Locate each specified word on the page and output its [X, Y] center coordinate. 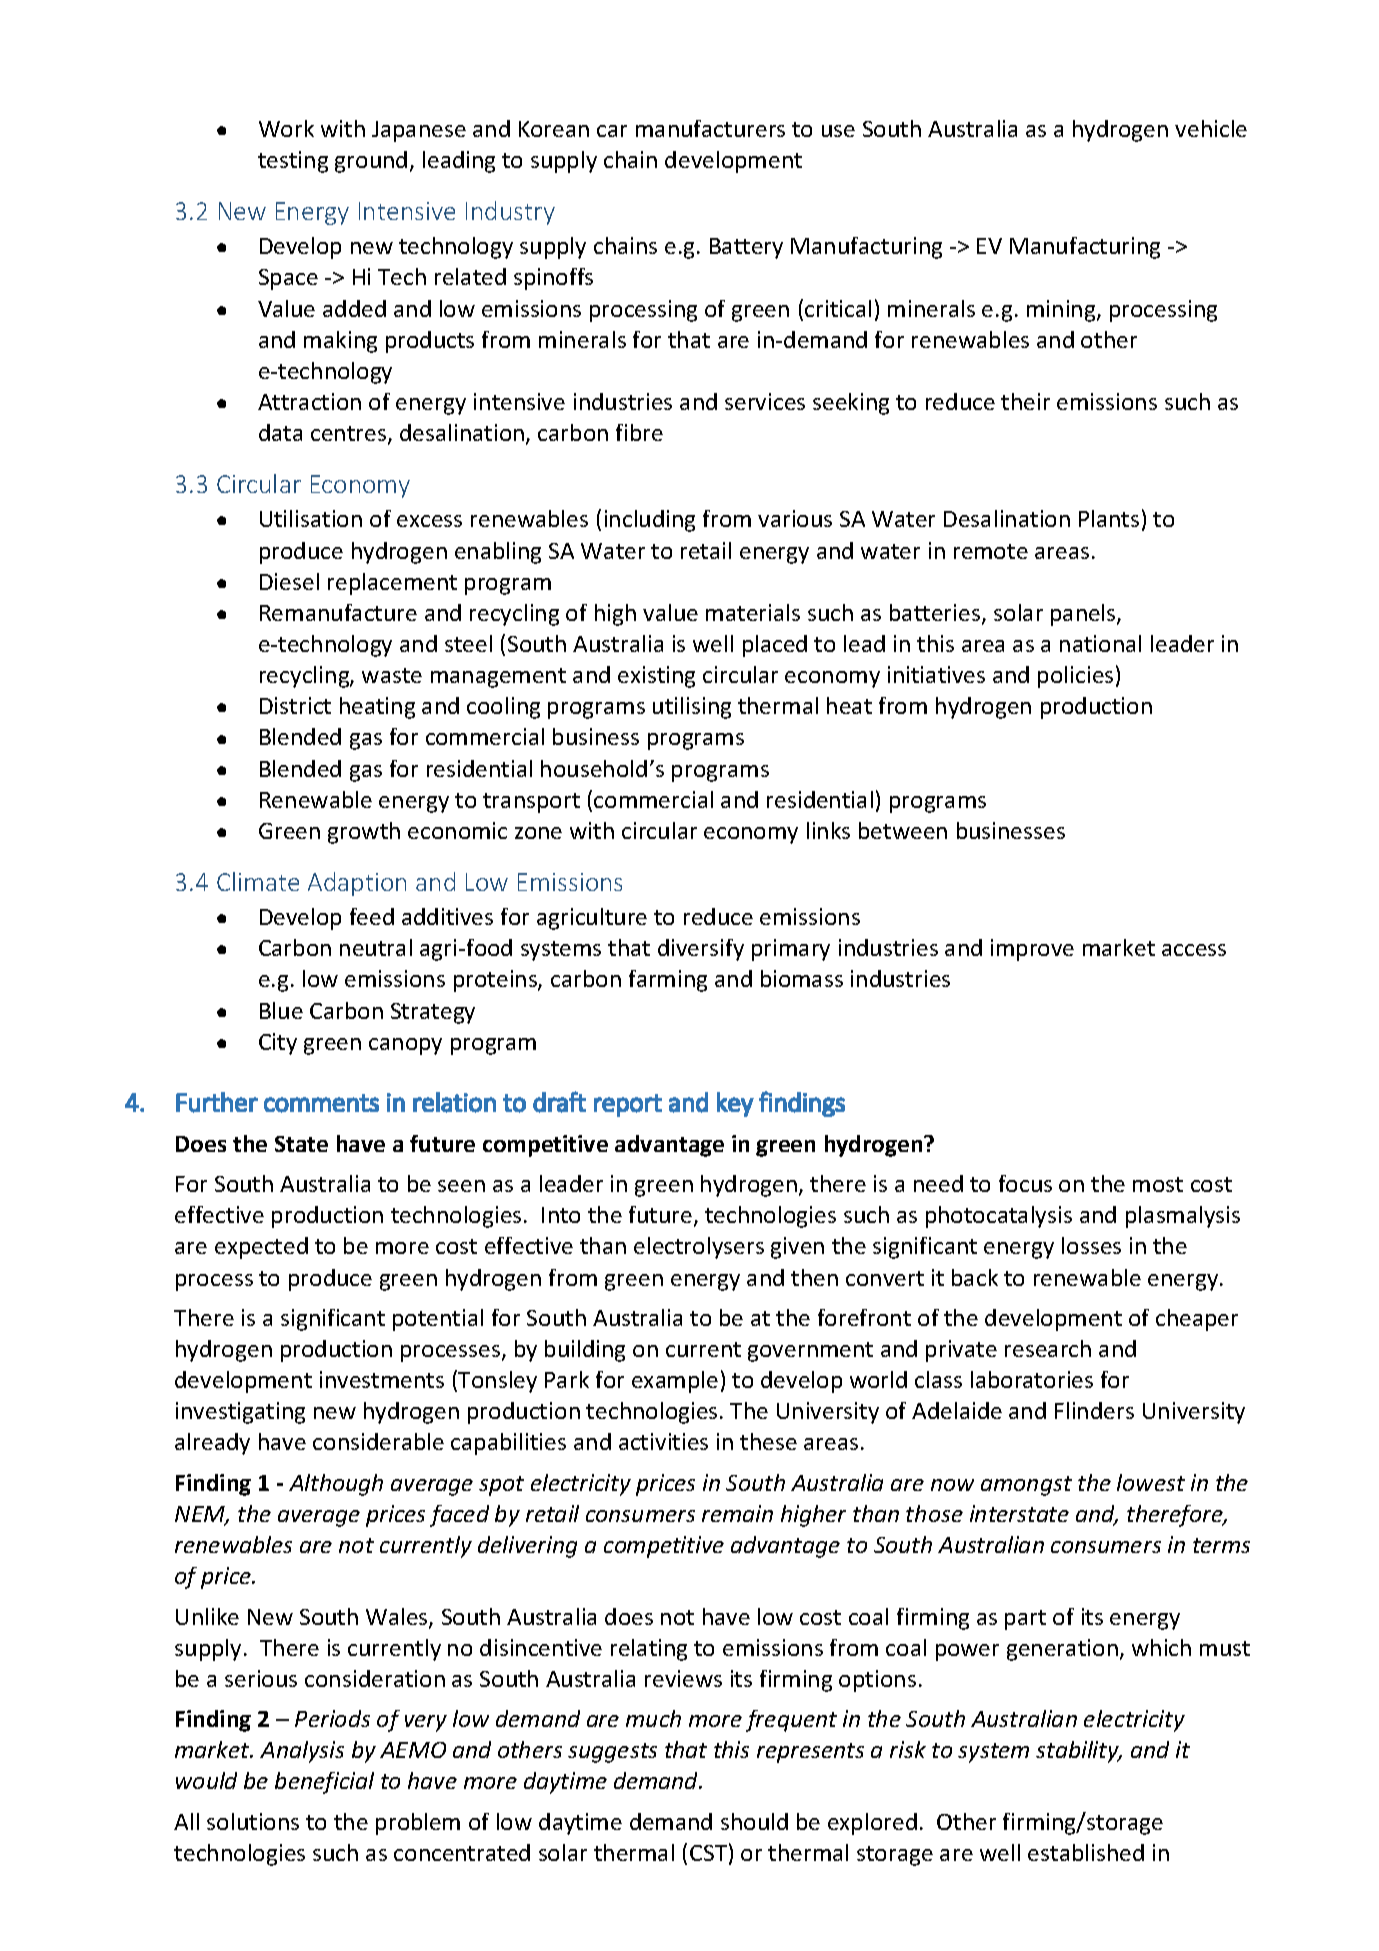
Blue [281, 1010]
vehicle [1211, 128]
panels [1084, 615]
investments [382, 1379]
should [754, 1821]
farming [668, 981]
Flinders [1094, 1410]
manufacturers [710, 128]
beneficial [324, 1783]
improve [1032, 950]
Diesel [289, 581]
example [675, 1382]
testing [293, 162]
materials [753, 612]
